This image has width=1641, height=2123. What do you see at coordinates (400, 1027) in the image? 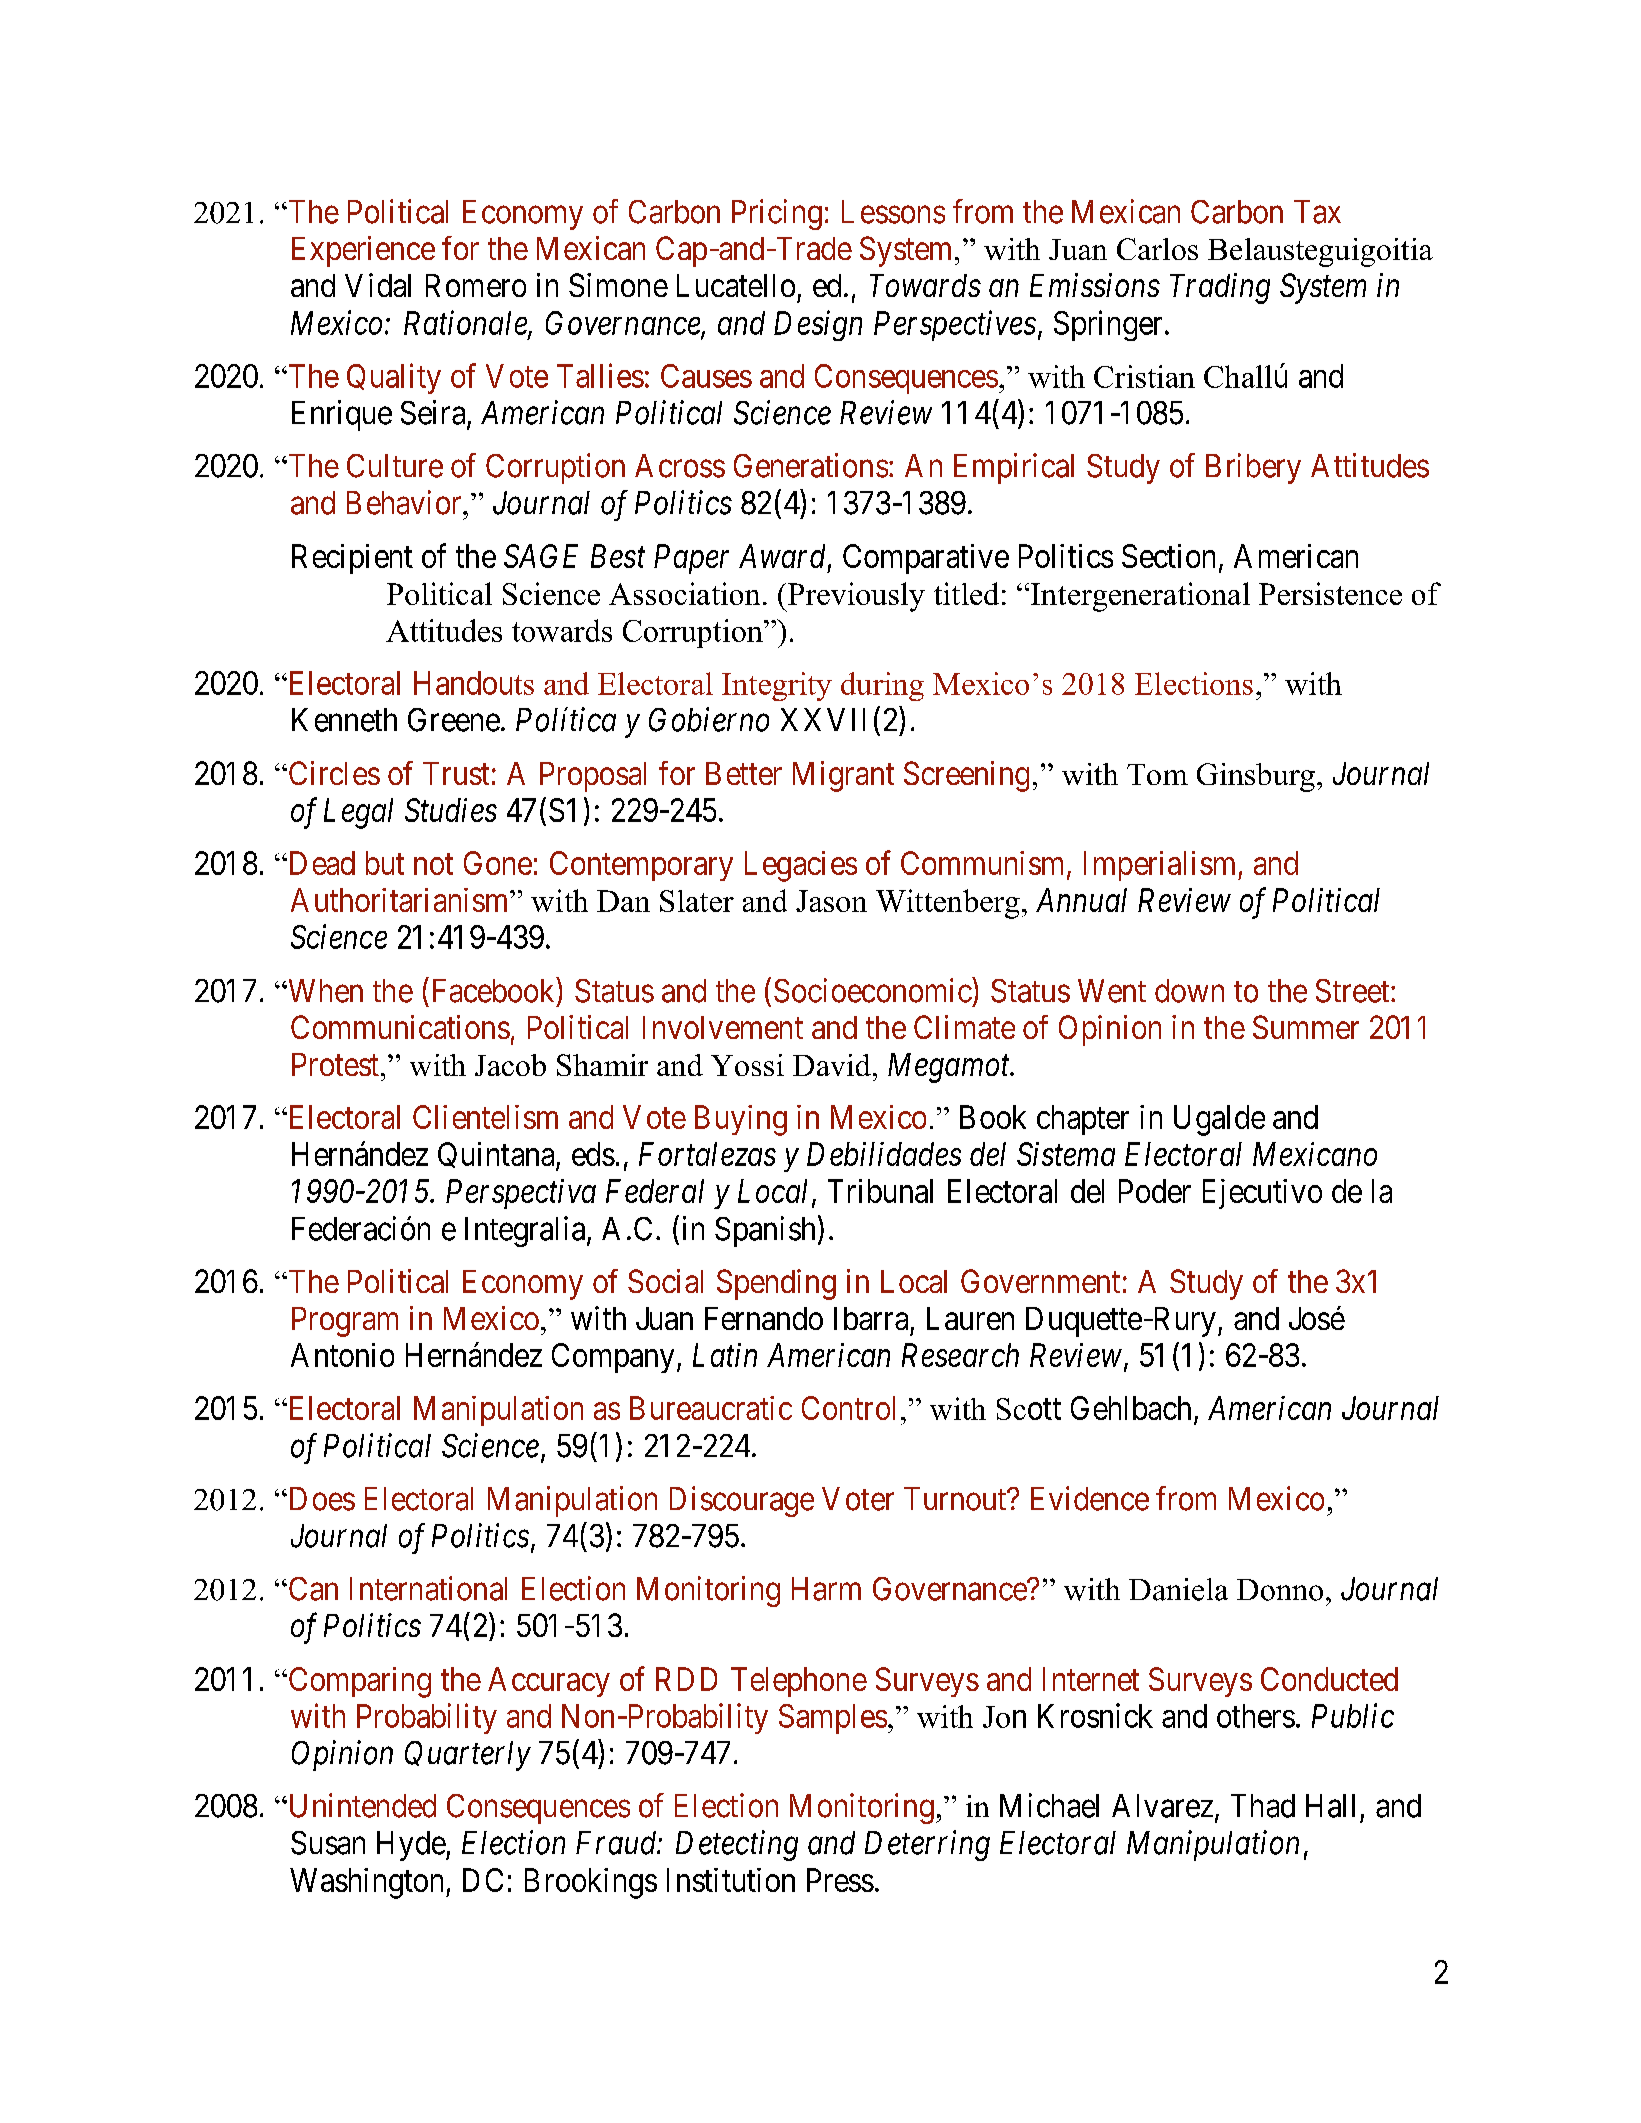
I see `Communications` at bounding box center [400, 1027].
